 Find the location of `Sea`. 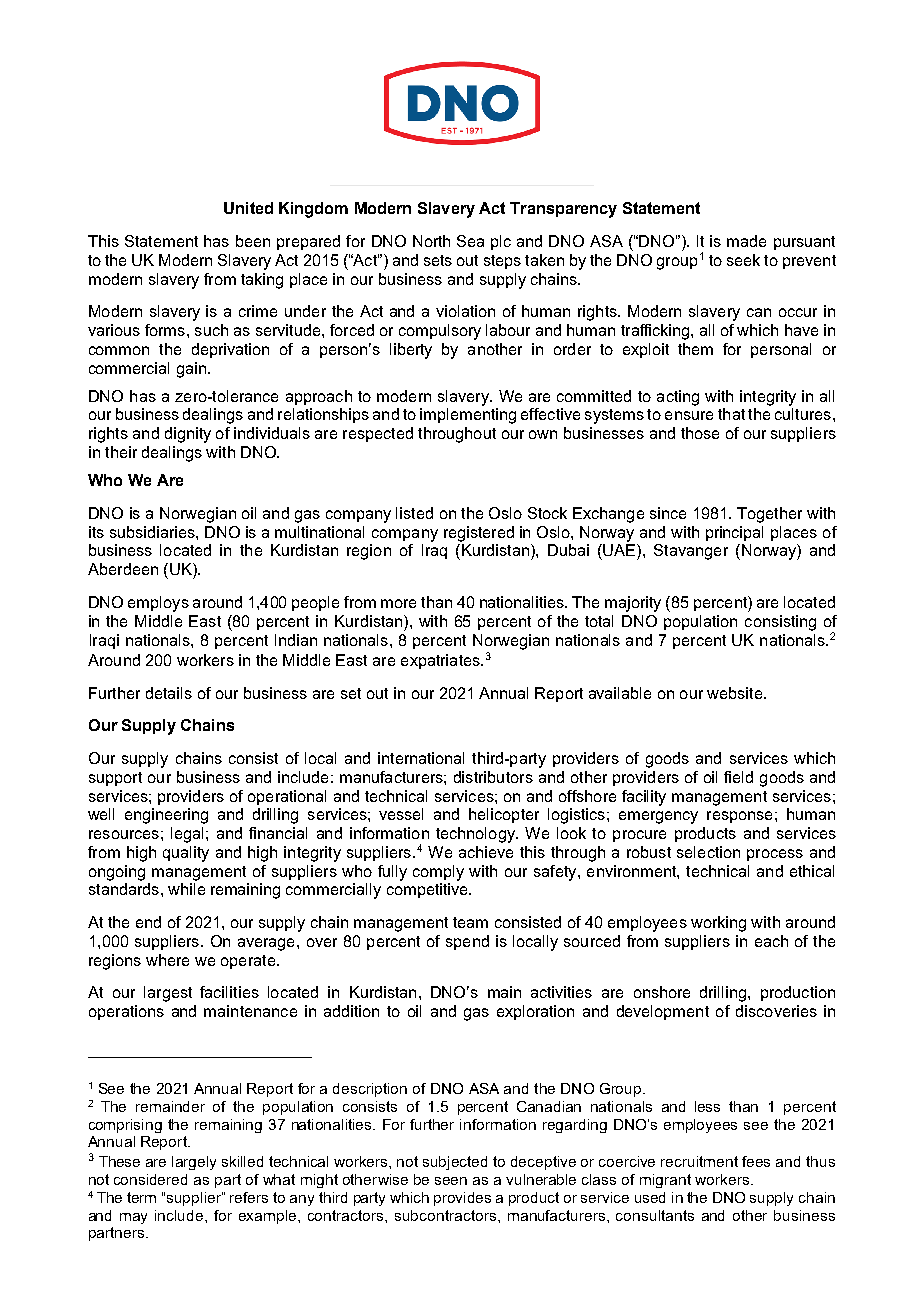

Sea is located at coordinates (470, 241).
